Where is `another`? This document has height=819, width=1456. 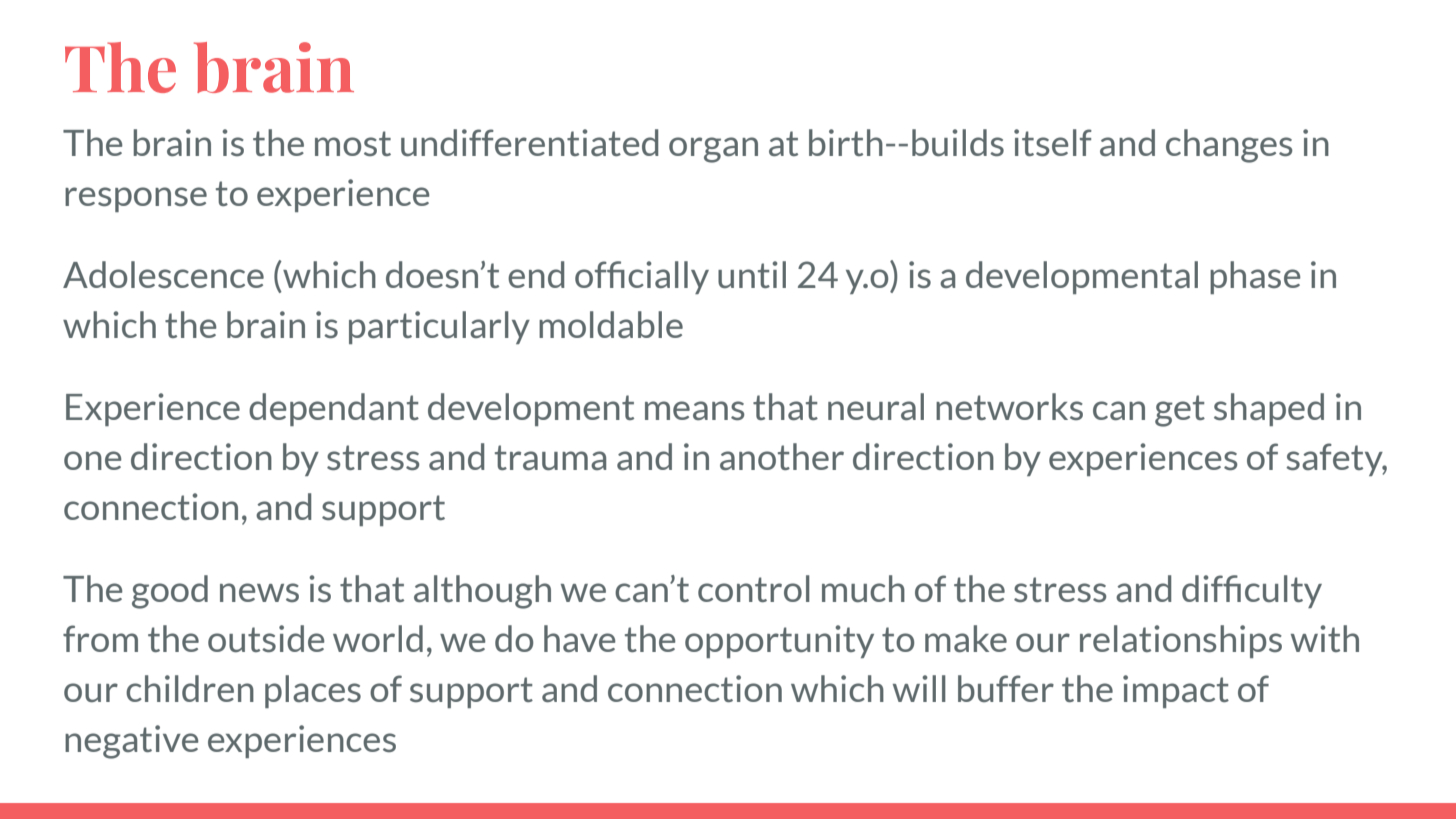
another is located at coordinates (782, 456).
